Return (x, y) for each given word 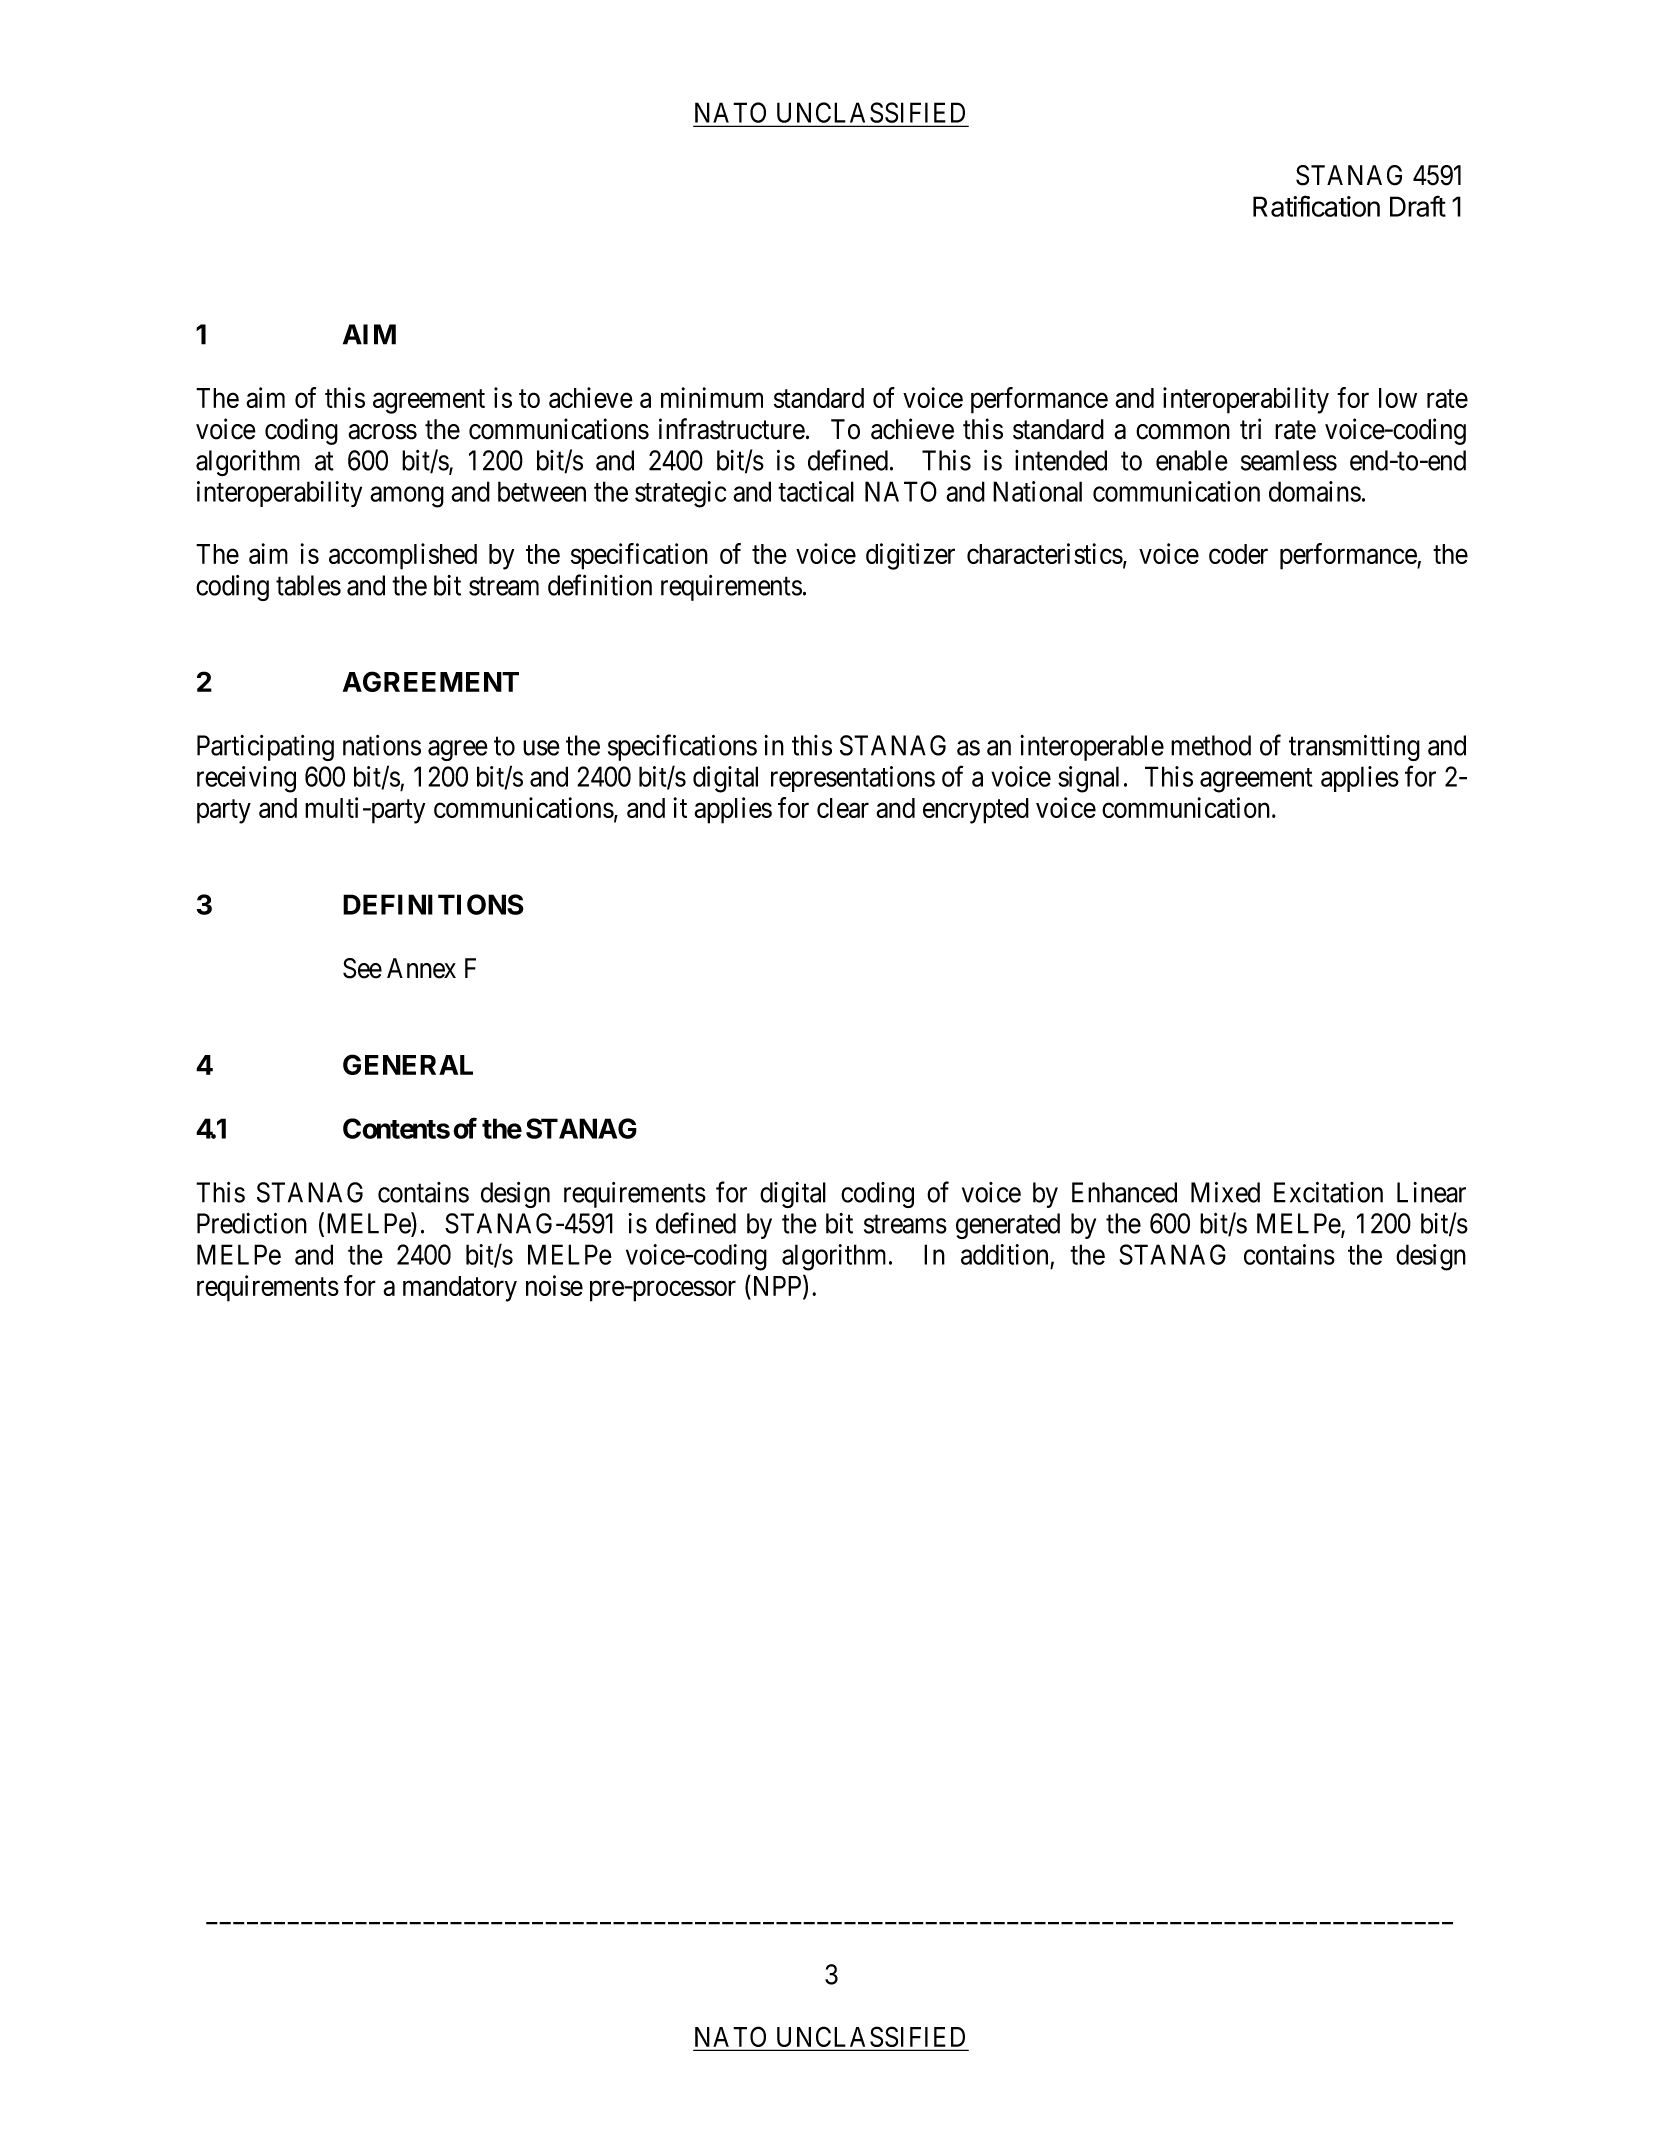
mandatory (460, 1289)
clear (843, 808)
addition (1004, 1254)
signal (1088, 779)
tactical (816, 491)
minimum (712, 397)
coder (1238, 554)
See (362, 968)
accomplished (403, 556)
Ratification (1316, 206)
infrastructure (732, 429)
